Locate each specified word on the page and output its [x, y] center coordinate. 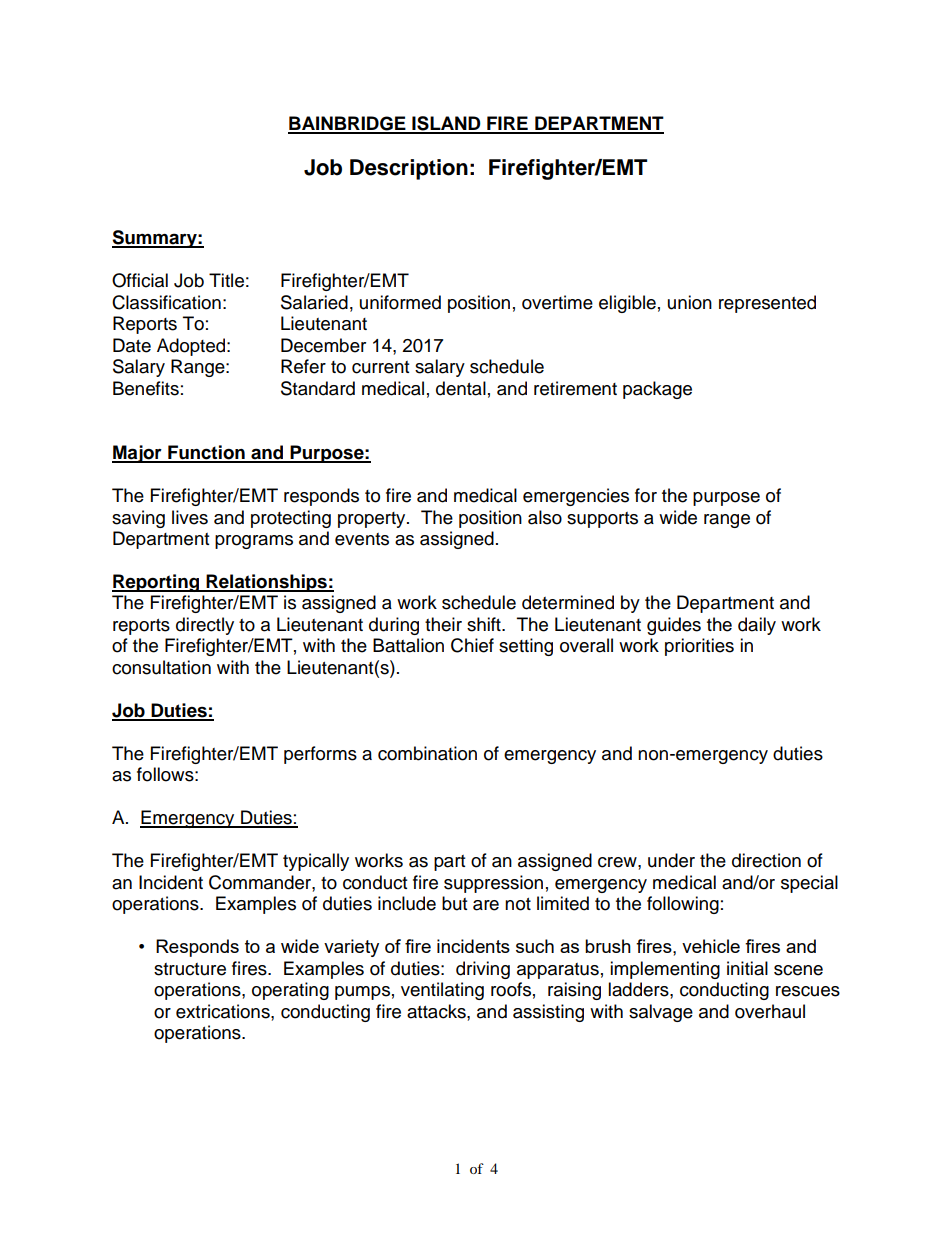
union [690, 302]
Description [409, 169]
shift [485, 624]
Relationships [266, 583]
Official [140, 280]
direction [766, 860]
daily [757, 626]
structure [190, 969]
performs [320, 755]
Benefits [146, 388]
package [657, 390]
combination [427, 753]
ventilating [442, 991]
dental [461, 388]
